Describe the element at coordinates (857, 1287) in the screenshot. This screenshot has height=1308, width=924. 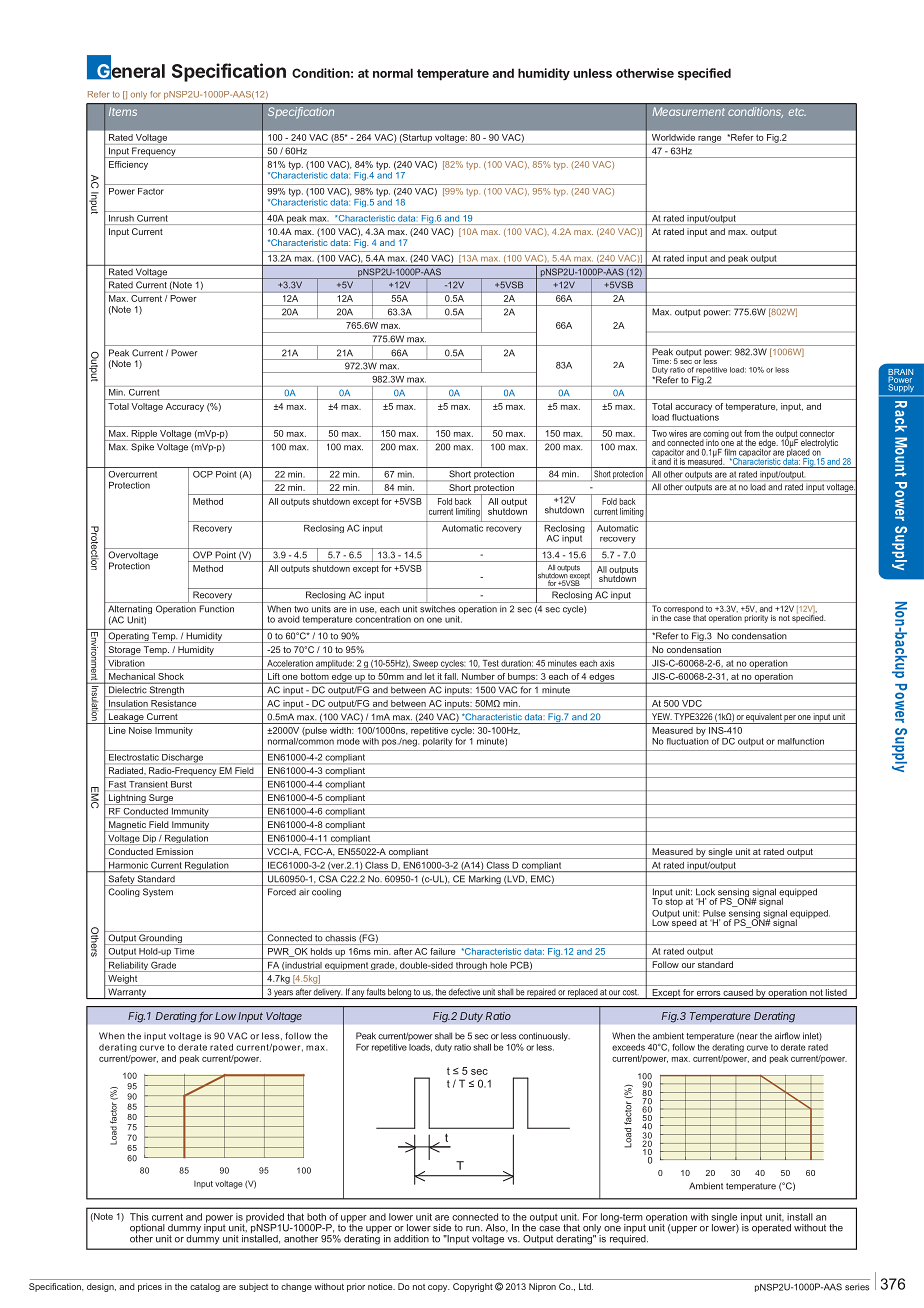
I see `series` at that location.
